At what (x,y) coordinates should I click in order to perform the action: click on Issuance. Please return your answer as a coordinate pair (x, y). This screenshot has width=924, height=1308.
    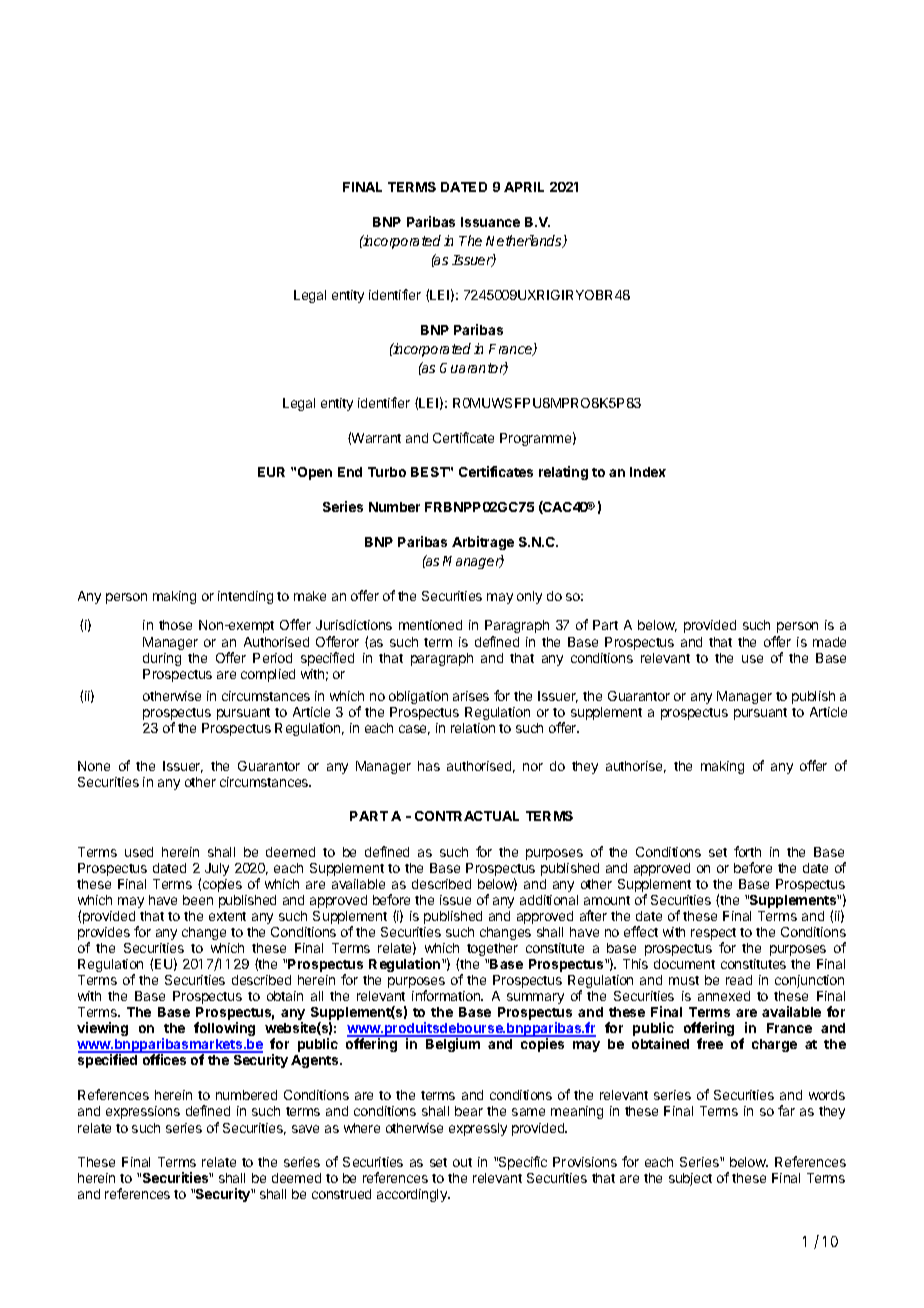
    Looking at the image, I should click on (490, 222).
